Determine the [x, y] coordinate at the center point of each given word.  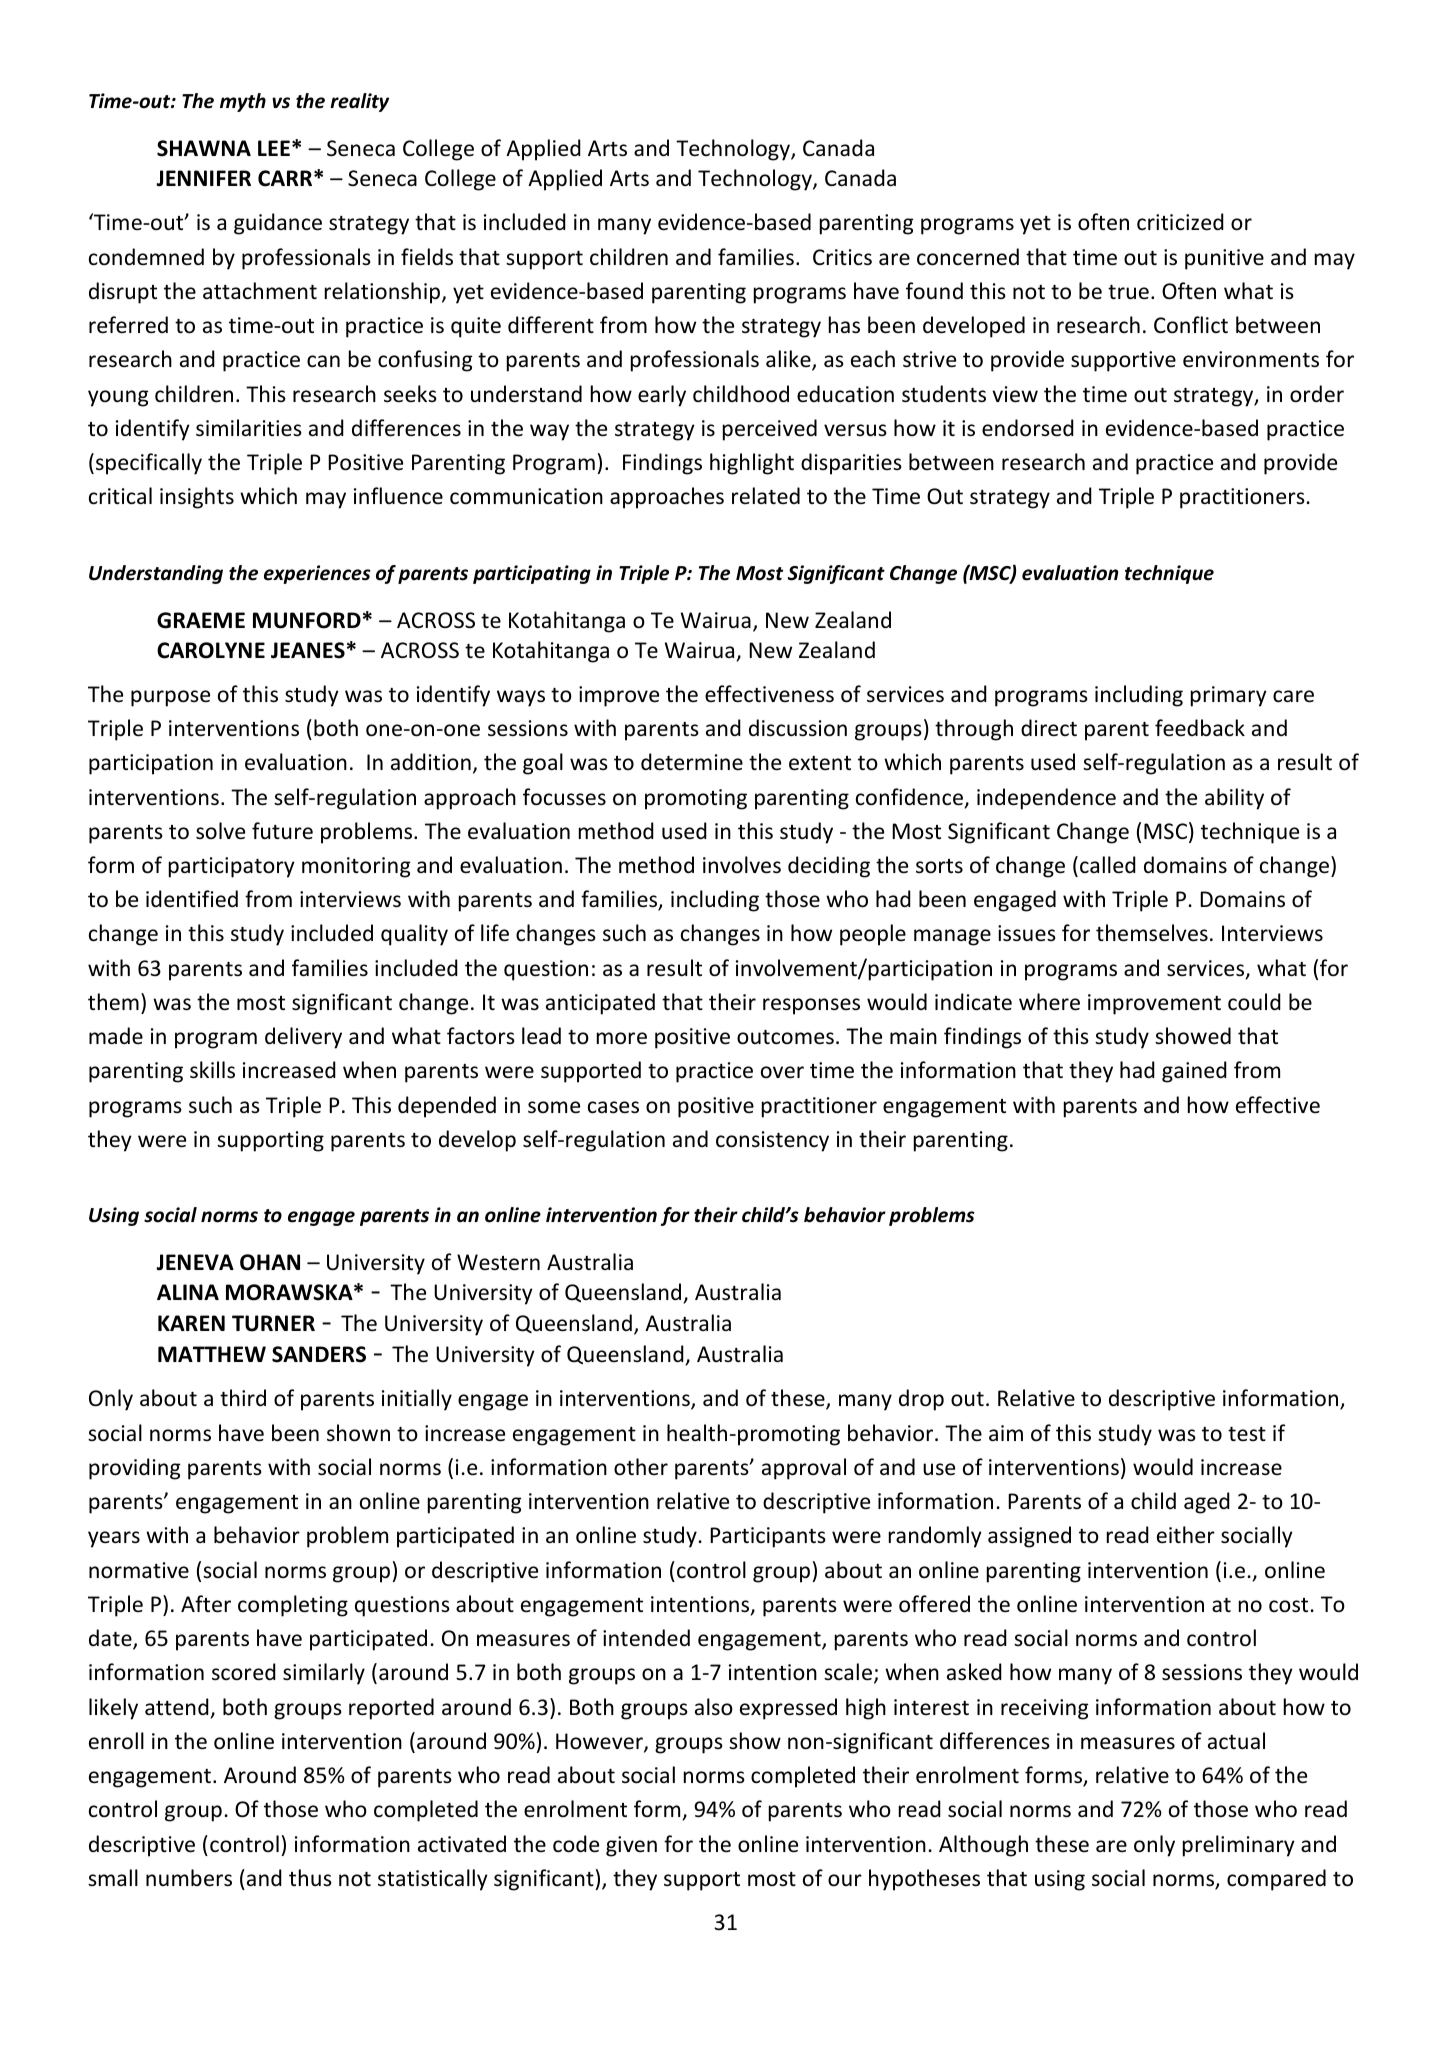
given [631, 1846]
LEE [274, 148]
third [243, 1398]
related [766, 496]
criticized [1180, 222]
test [1247, 1434]
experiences [317, 574]
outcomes [785, 1037]
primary [1229, 696]
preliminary [1239, 1846]
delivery [303, 1038]
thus [310, 1877]
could [1254, 1002]
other [641, 1467]
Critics [842, 257]
